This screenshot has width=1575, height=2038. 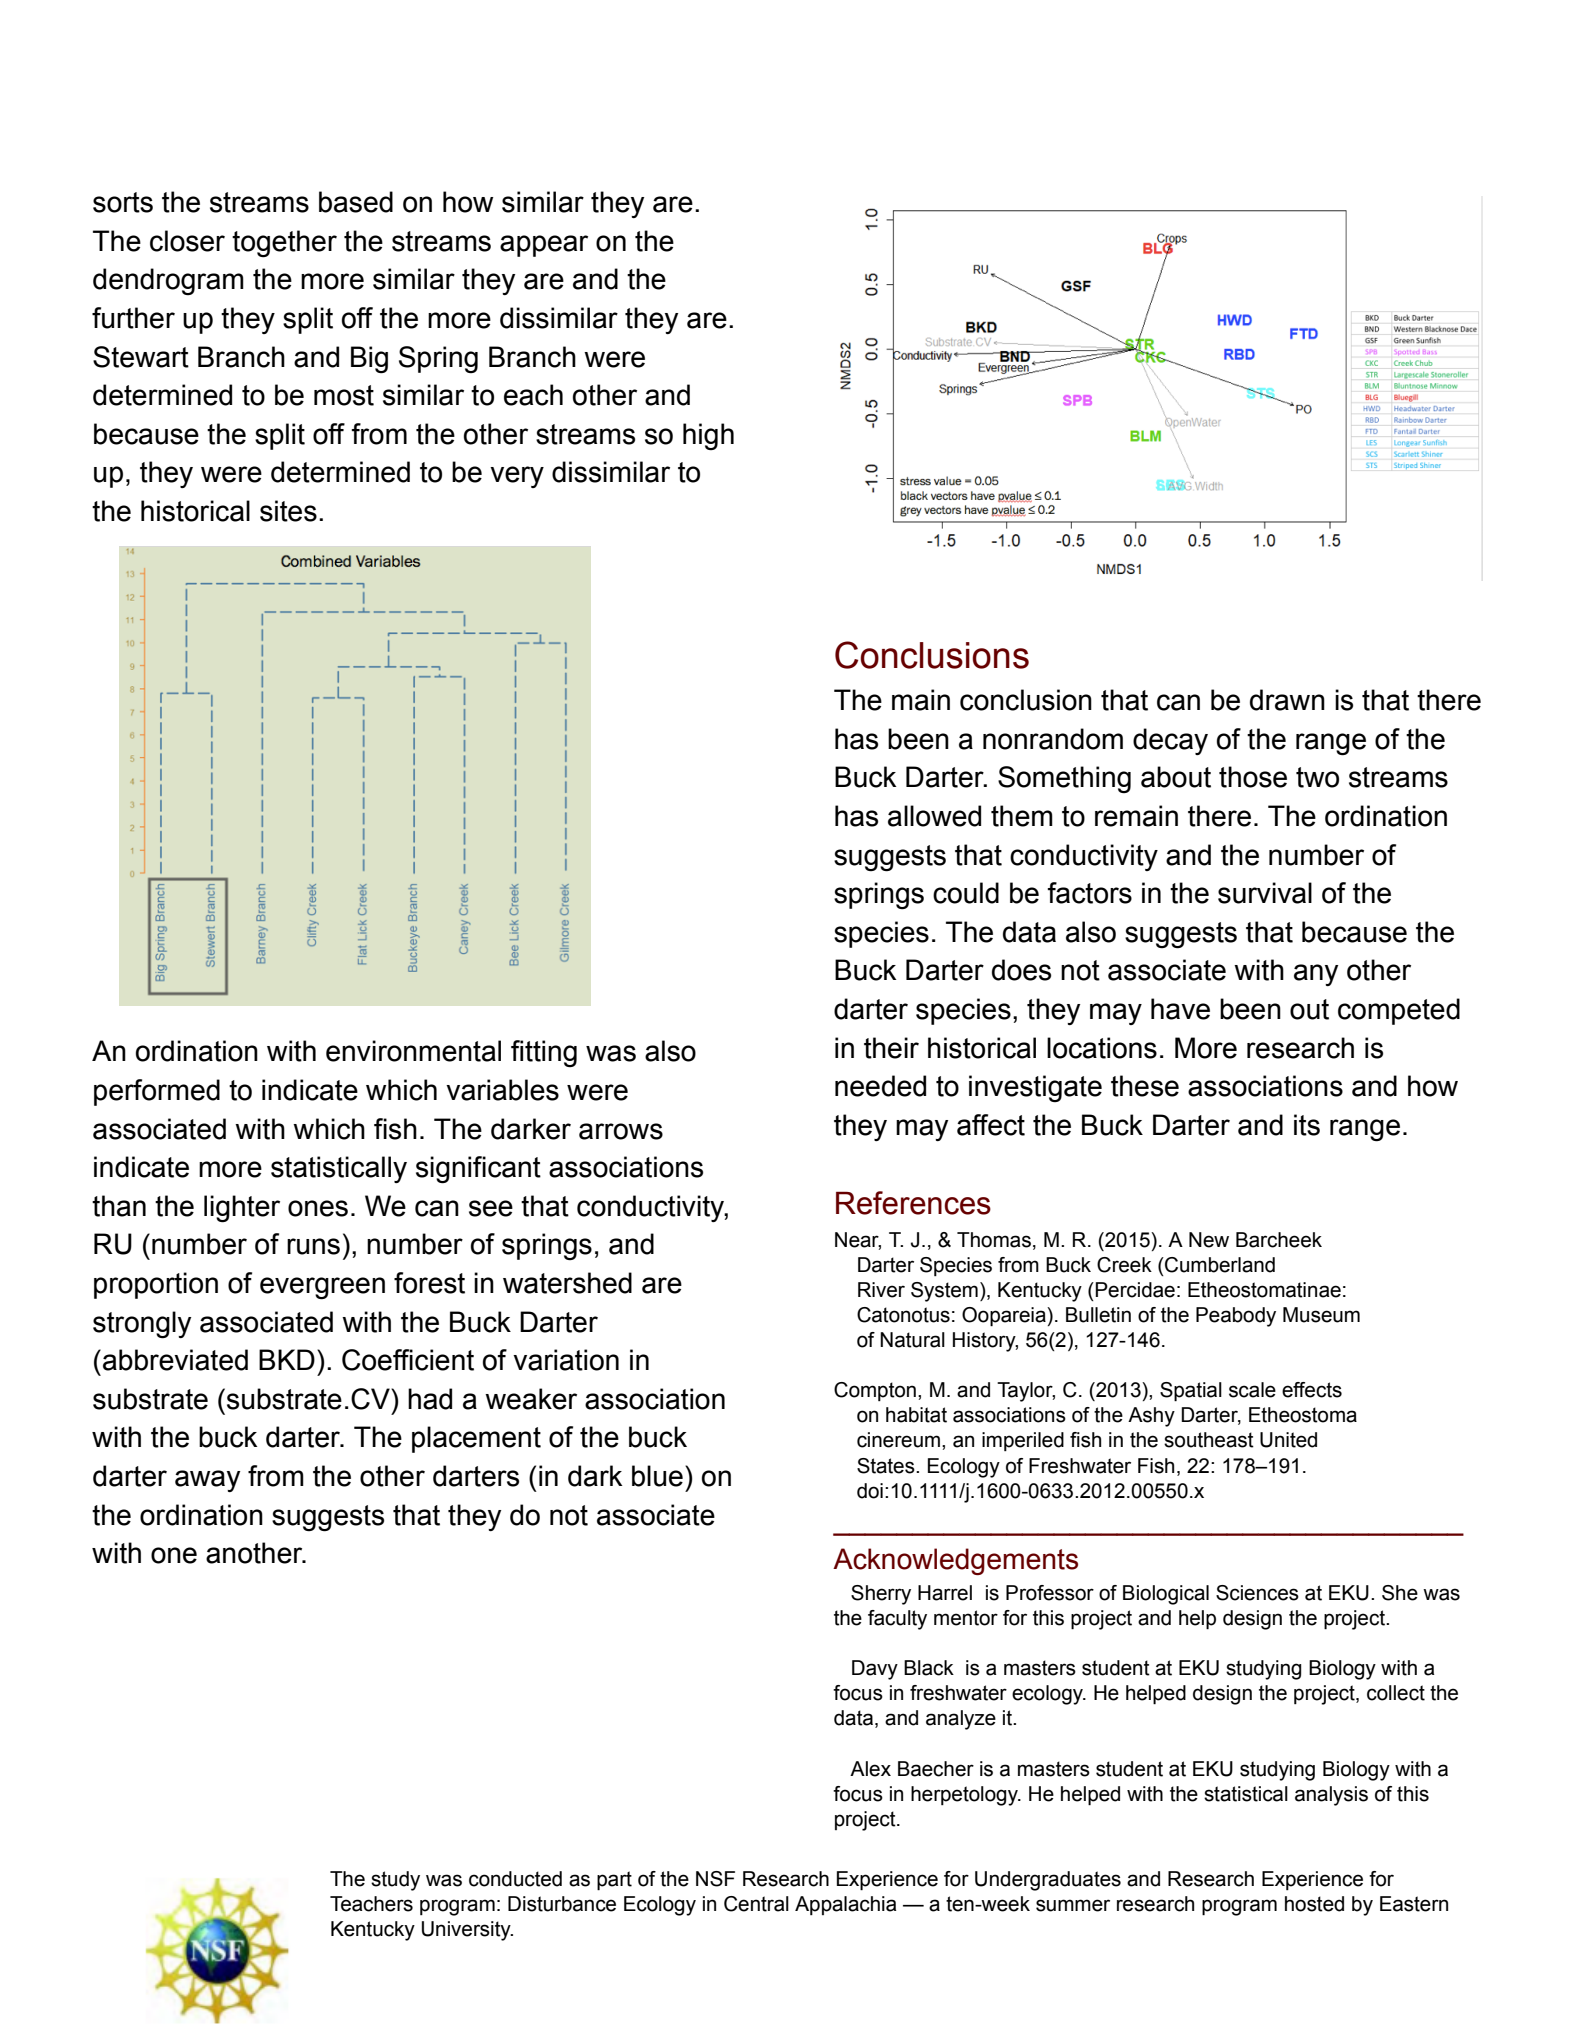 I want to click on performed, so click(x=157, y=1092).
